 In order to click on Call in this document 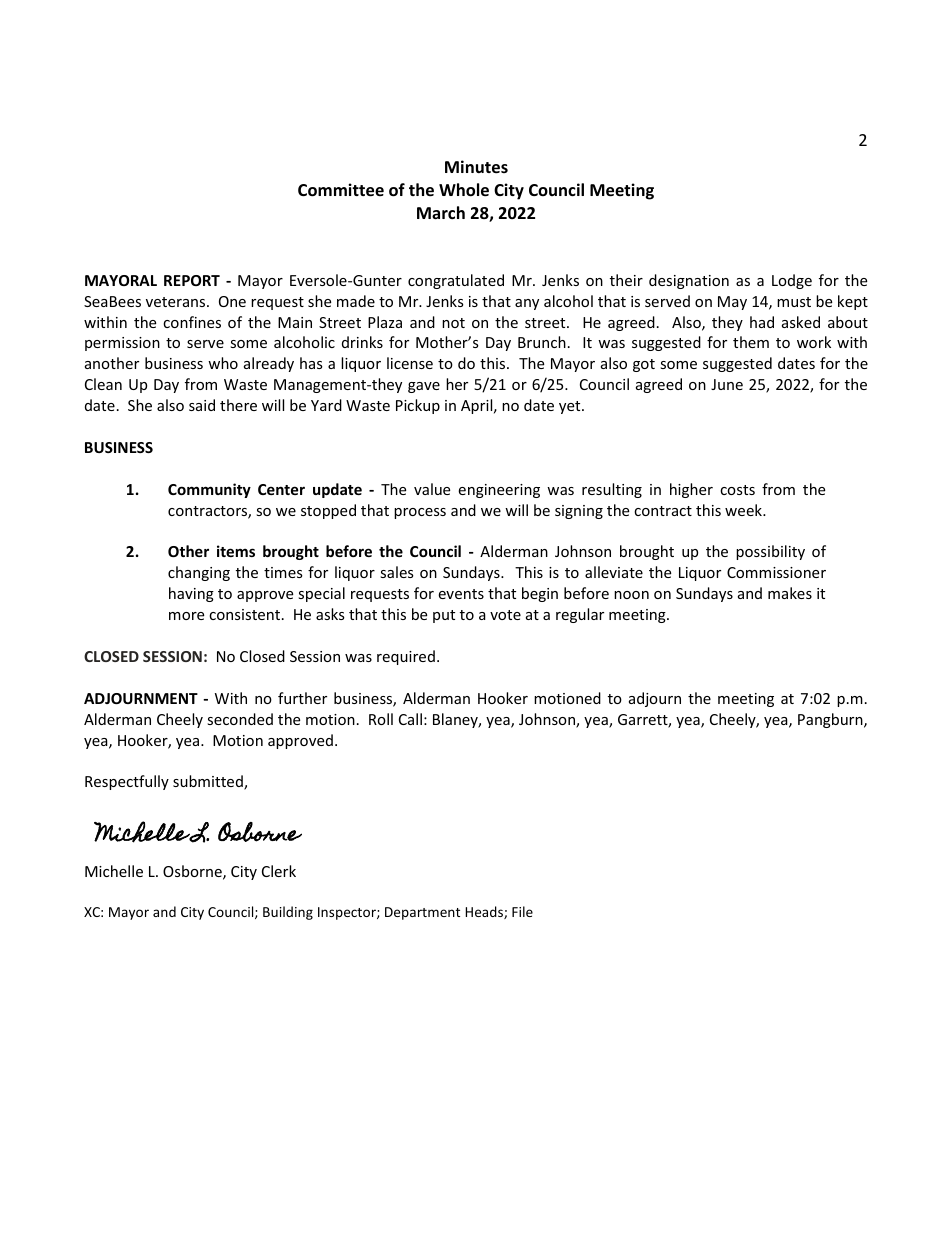, I will do `click(410, 719)`.
